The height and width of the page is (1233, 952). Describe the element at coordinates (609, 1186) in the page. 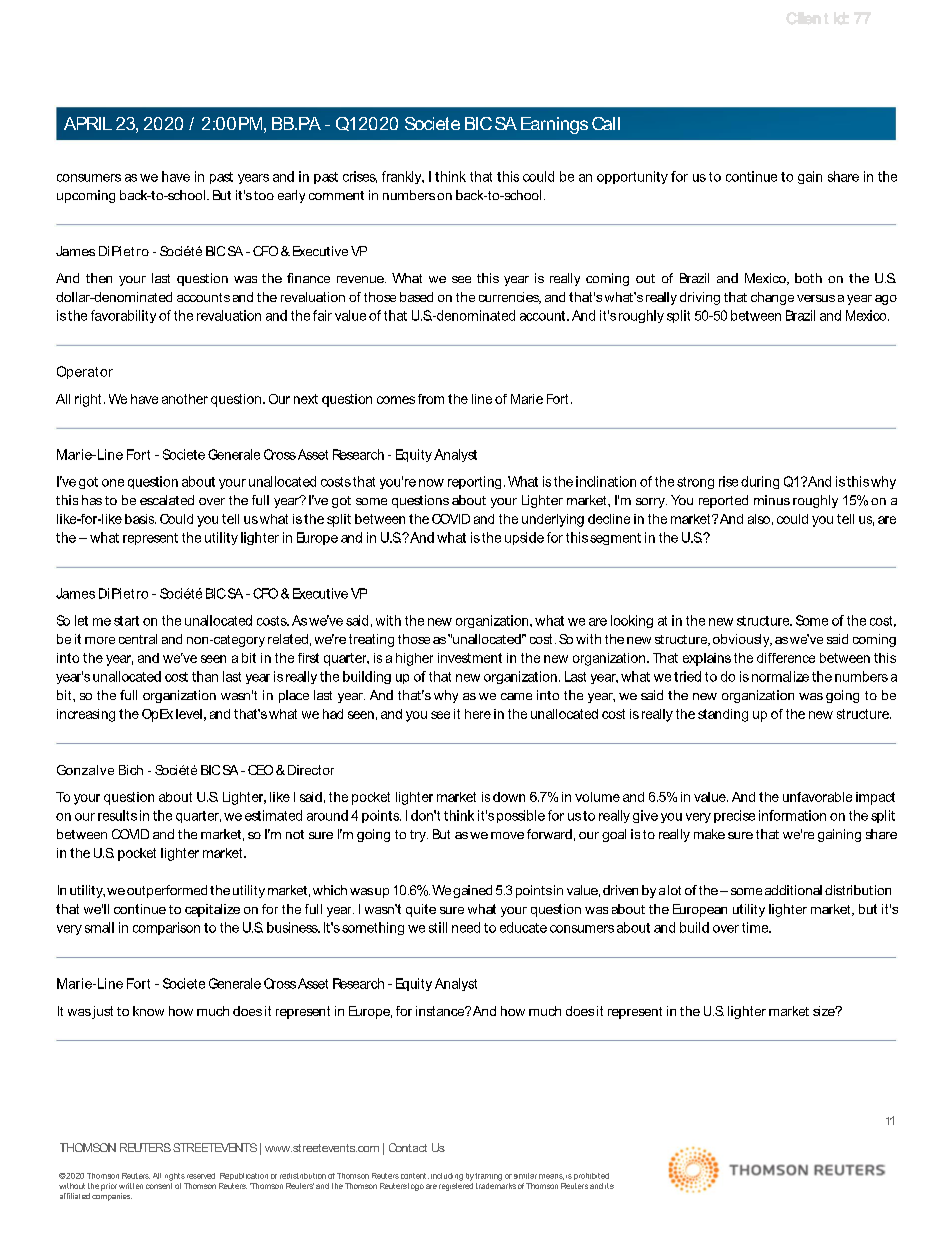

I see `its` at that location.
